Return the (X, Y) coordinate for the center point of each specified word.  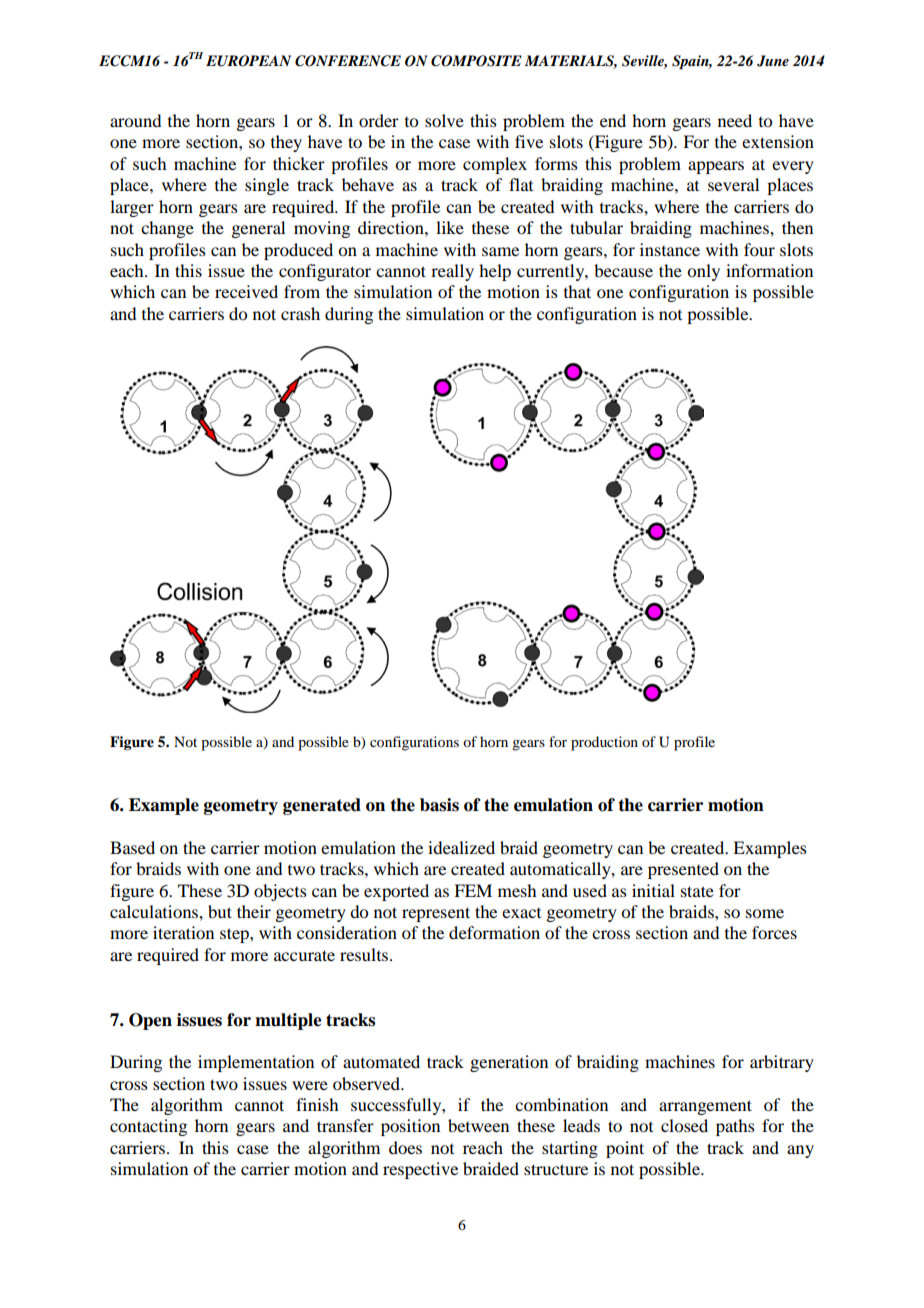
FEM (473, 890)
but (220, 911)
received (246, 291)
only (703, 272)
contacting (148, 1127)
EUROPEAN (248, 61)
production (604, 743)
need (735, 120)
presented (683, 870)
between (478, 1125)
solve (444, 120)
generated (322, 806)
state (697, 891)
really (452, 272)
